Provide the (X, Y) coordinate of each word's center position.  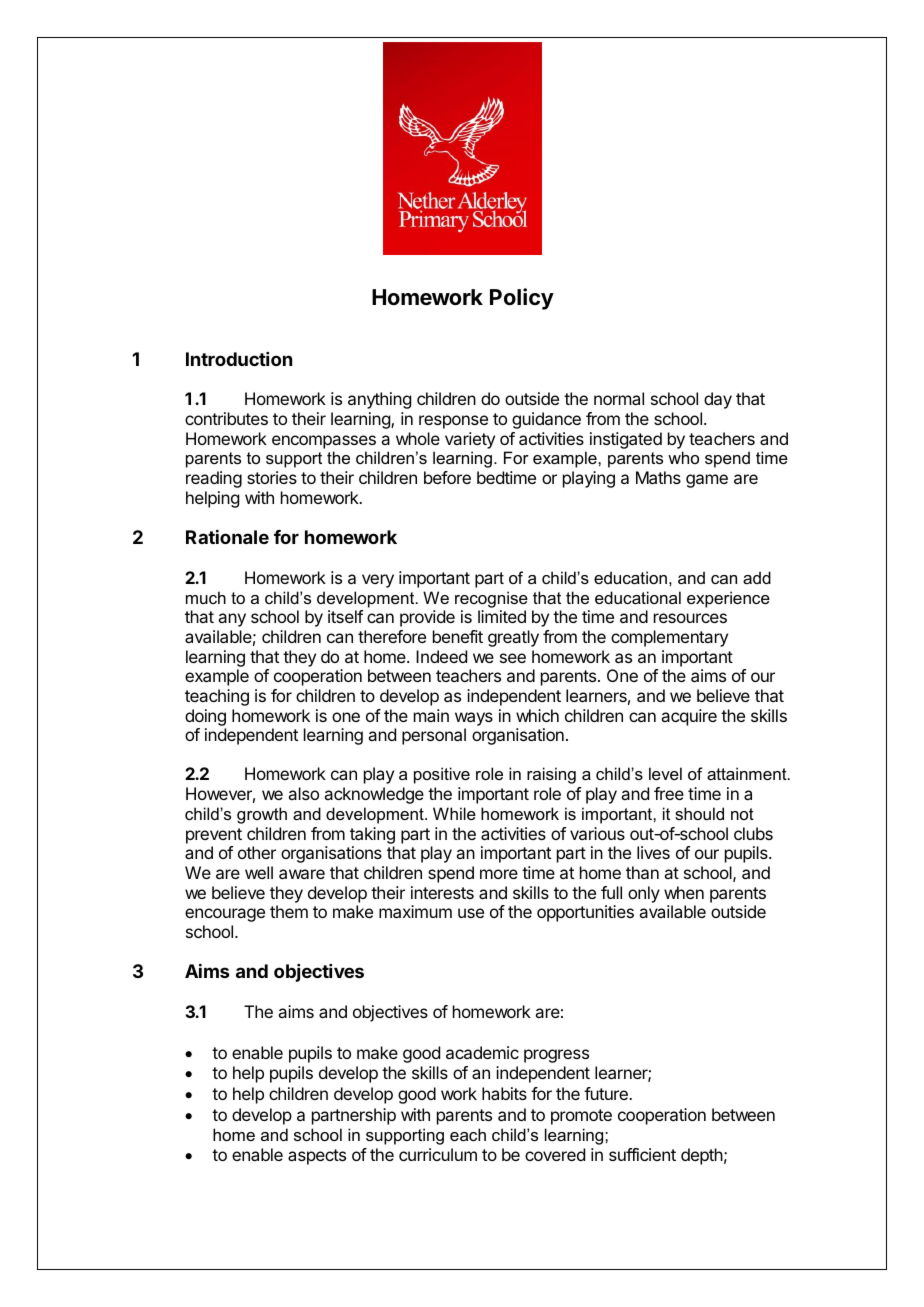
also (303, 793)
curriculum (438, 1154)
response (453, 422)
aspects (317, 1157)
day (718, 400)
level (665, 773)
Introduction (239, 359)
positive (442, 775)
